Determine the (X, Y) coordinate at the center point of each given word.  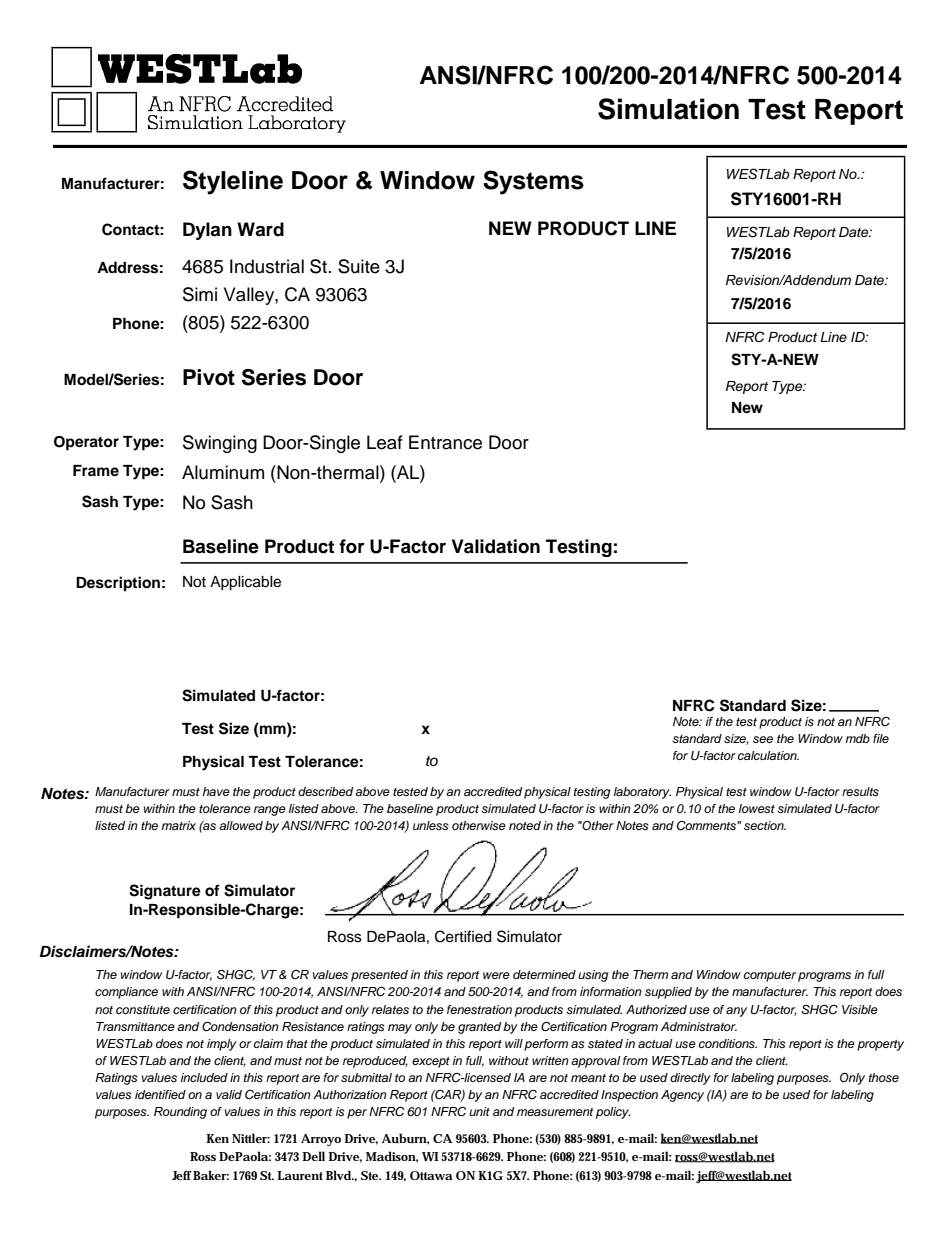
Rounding (180, 1113)
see (763, 739)
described (325, 791)
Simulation (668, 109)
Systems (533, 182)
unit (479, 1111)
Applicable (245, 583)
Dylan (207, 231)
